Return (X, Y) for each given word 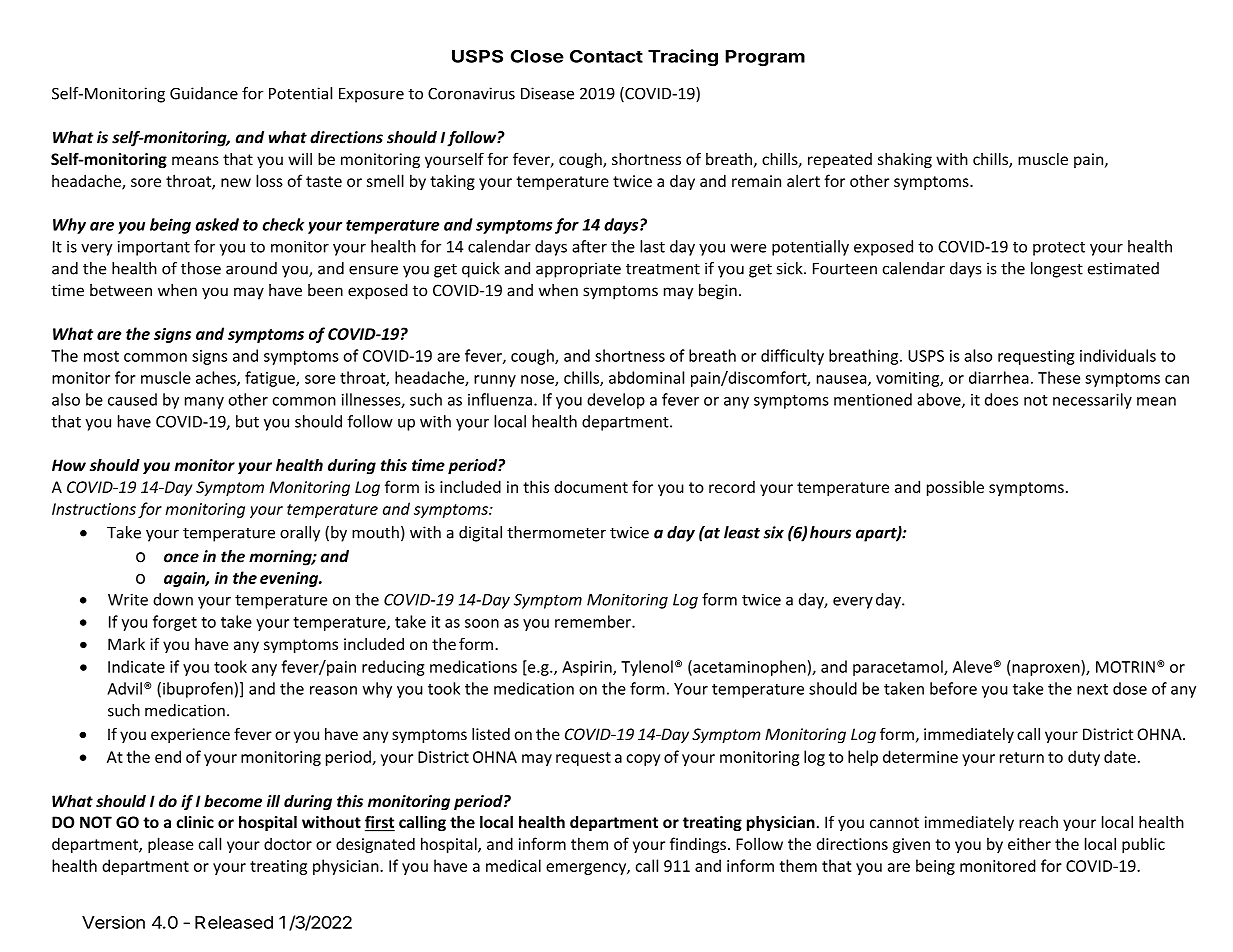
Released (234, 922)
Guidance (204, 93)
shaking (905, 160)
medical (513, 865)
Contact (606, 56)
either (1029, 843)
